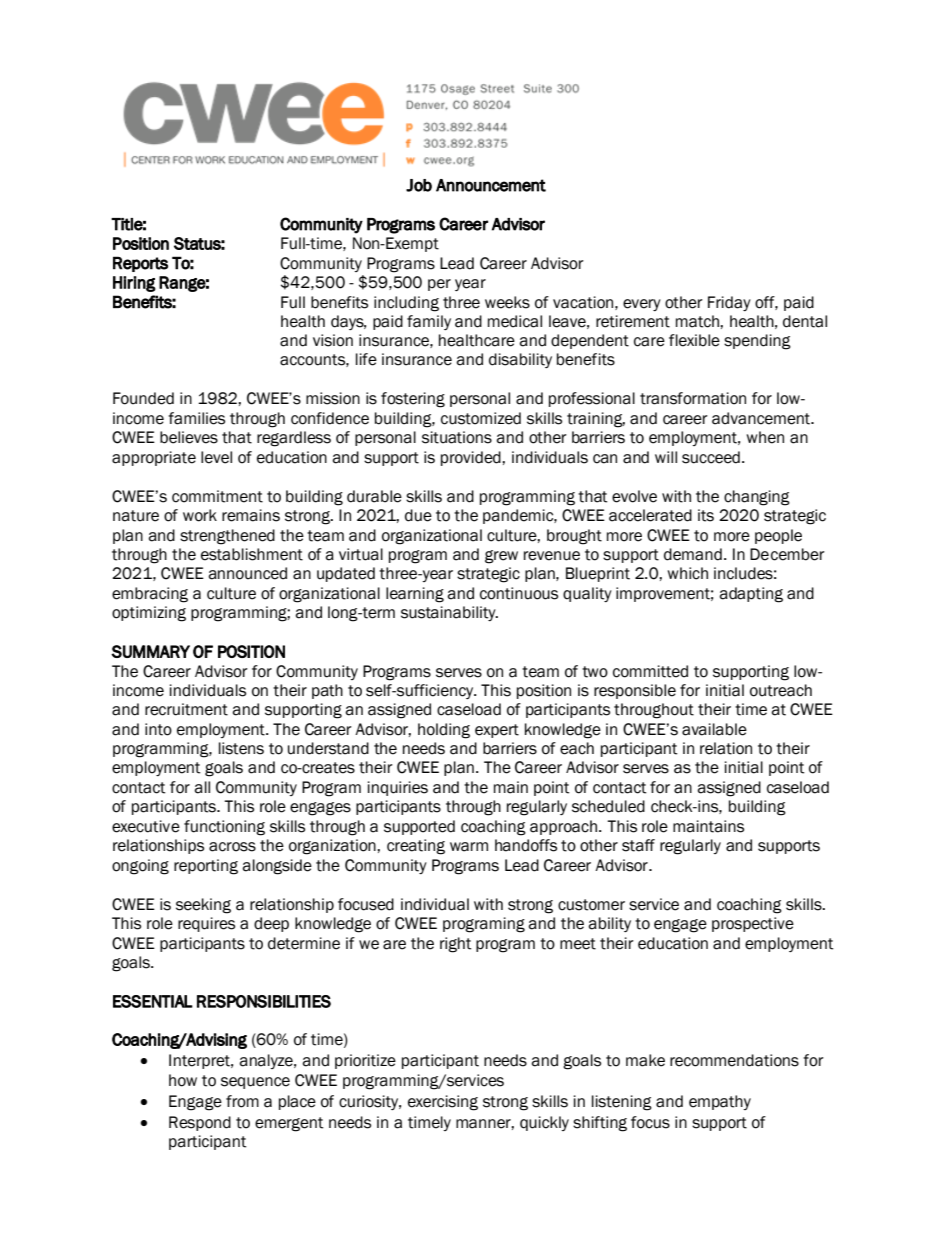  What do you see at coordinates (650, 671) in the screenshot?
I see `committed` at bounding box center [650, 671].
